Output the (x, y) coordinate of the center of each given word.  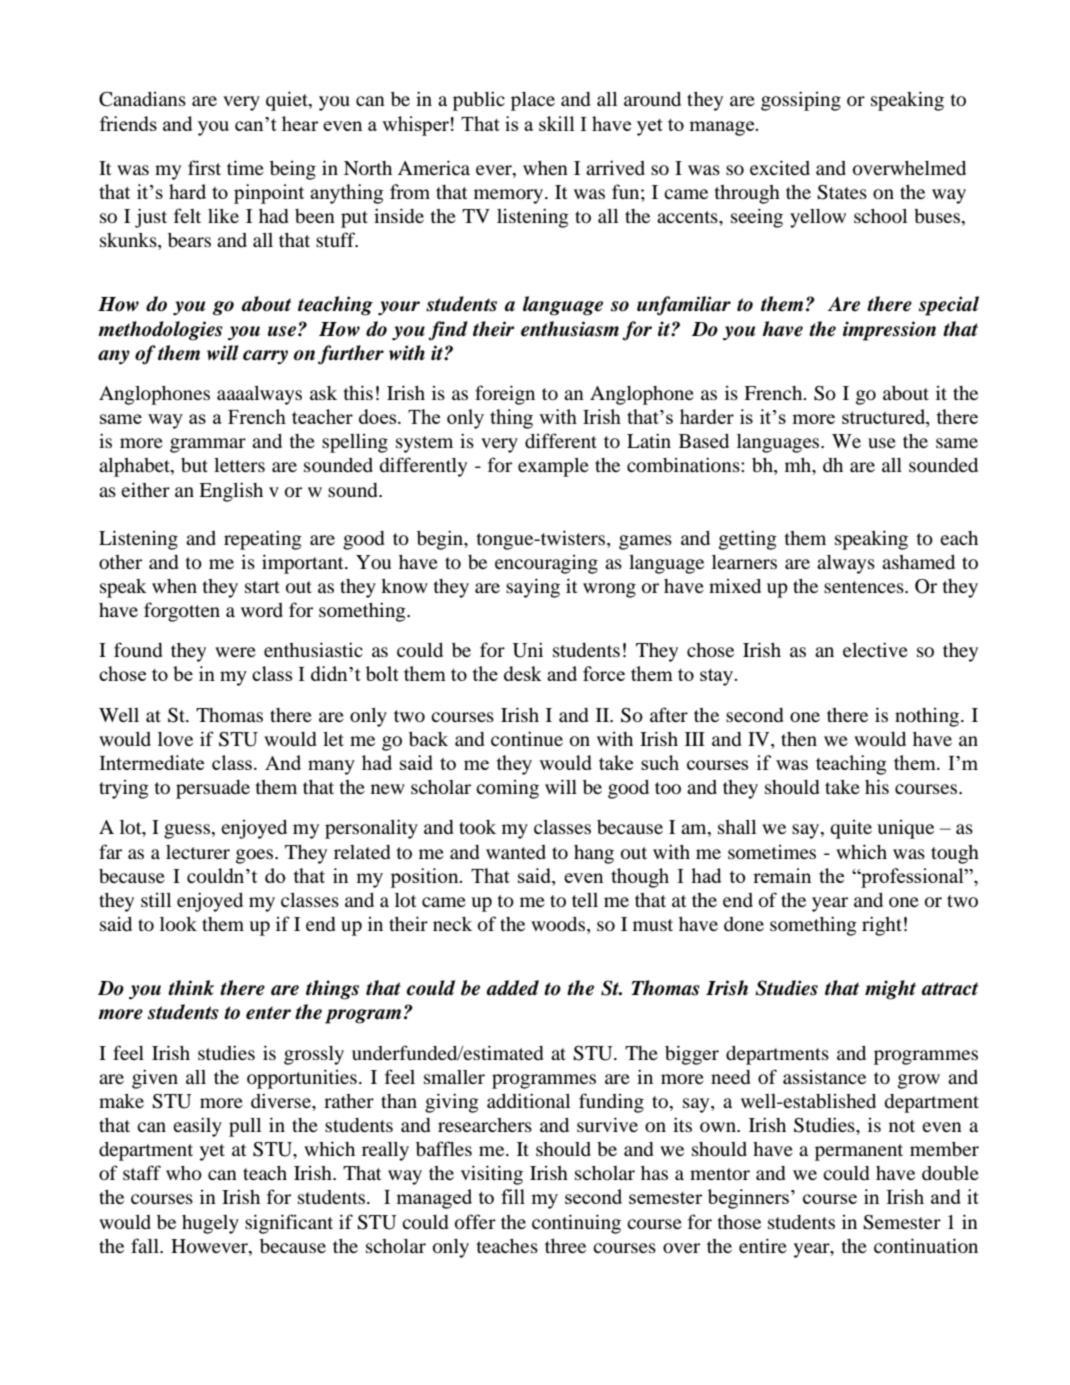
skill (557, 123)
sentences (865, 587)
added (512, 988)
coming (507, 789)
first (204, 167)
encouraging (546, 564)
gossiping (801, 101)
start (262, 587)
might (890, 990)
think (191, 987)
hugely (210, 1224)
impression (889, 331)
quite (851, 829)
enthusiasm (570, 329)
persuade (213, 789)
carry (265, 357)
